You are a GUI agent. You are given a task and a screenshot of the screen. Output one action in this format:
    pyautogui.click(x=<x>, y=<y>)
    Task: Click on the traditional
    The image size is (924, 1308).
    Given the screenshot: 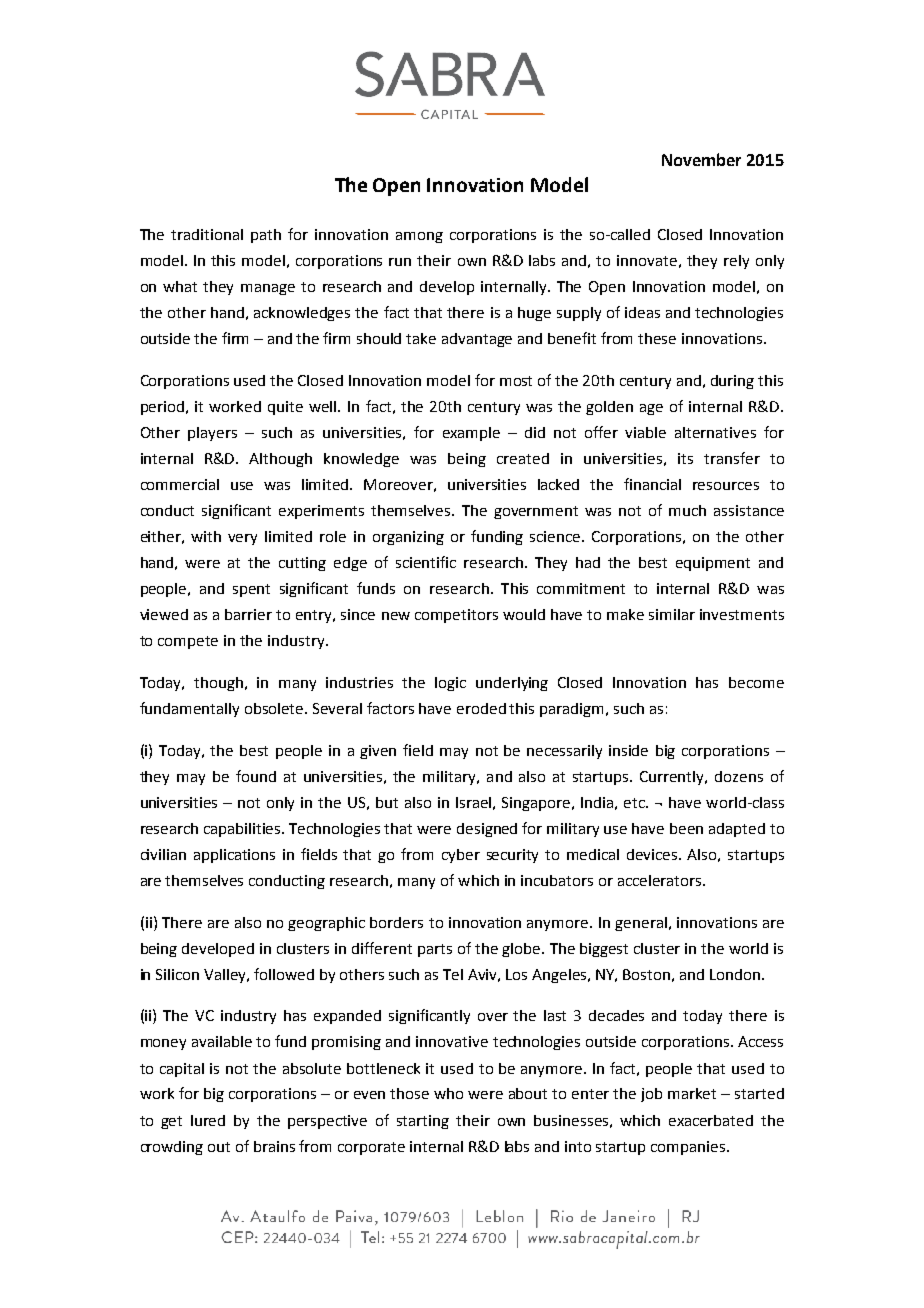 What is the action you would take?
    pyautogui.click(x=207, y=234)
